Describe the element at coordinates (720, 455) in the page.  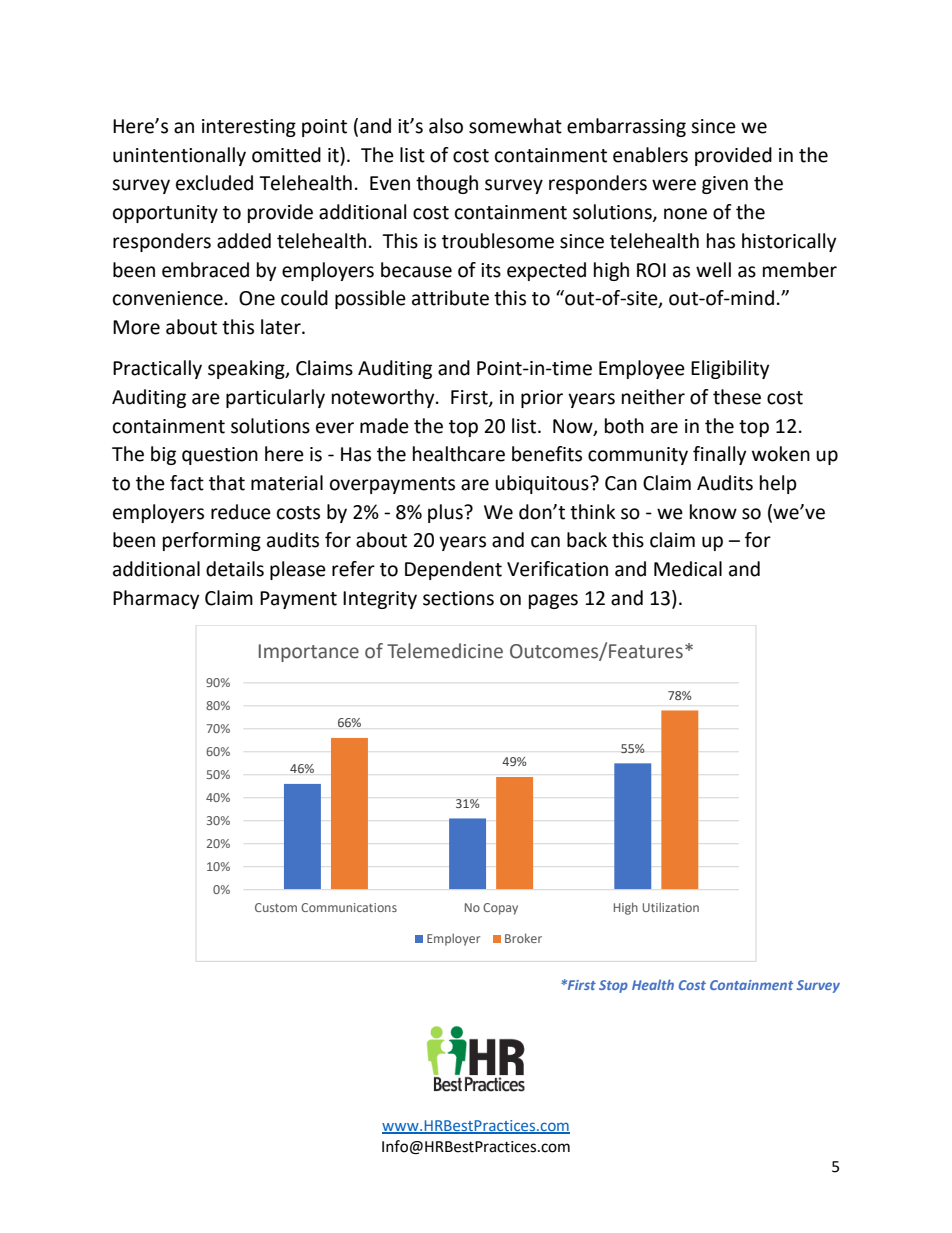
I see `finally` at that location.
